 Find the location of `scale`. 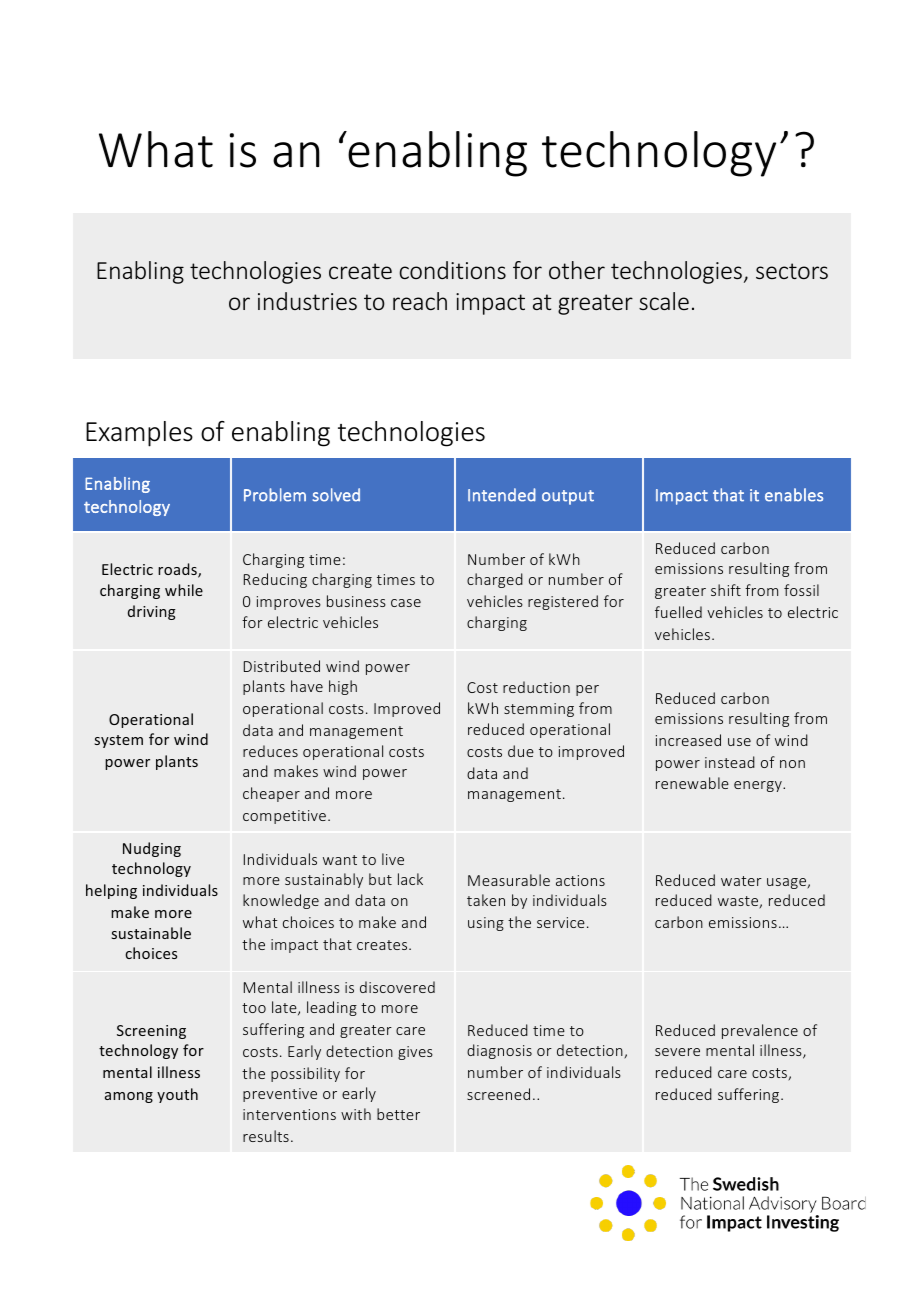

scale is located at coordinates (664, 301).
